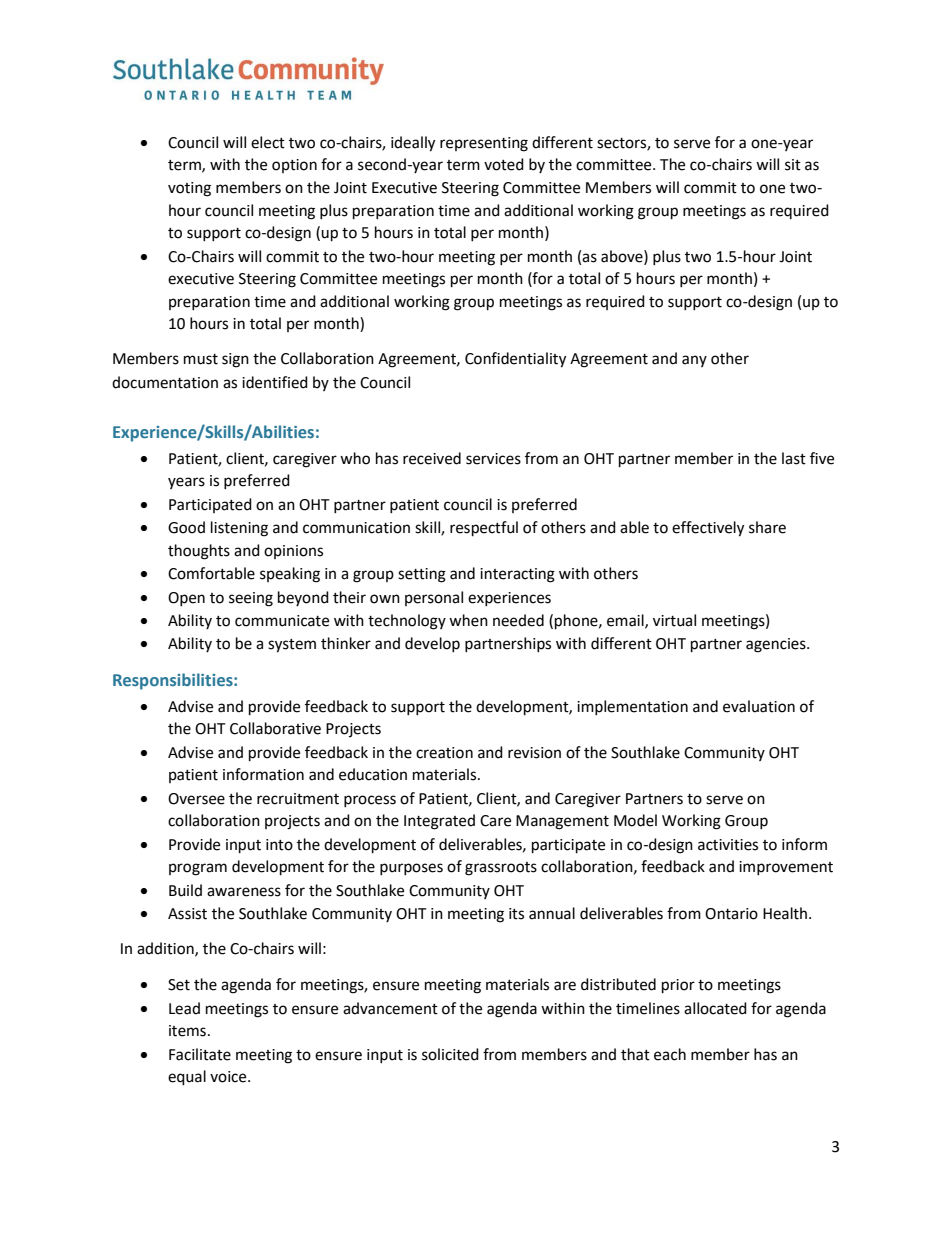  What do you see at coordinates (534, 753) in the screenshot?
I see `revision` at bounding box center [534, 753].
